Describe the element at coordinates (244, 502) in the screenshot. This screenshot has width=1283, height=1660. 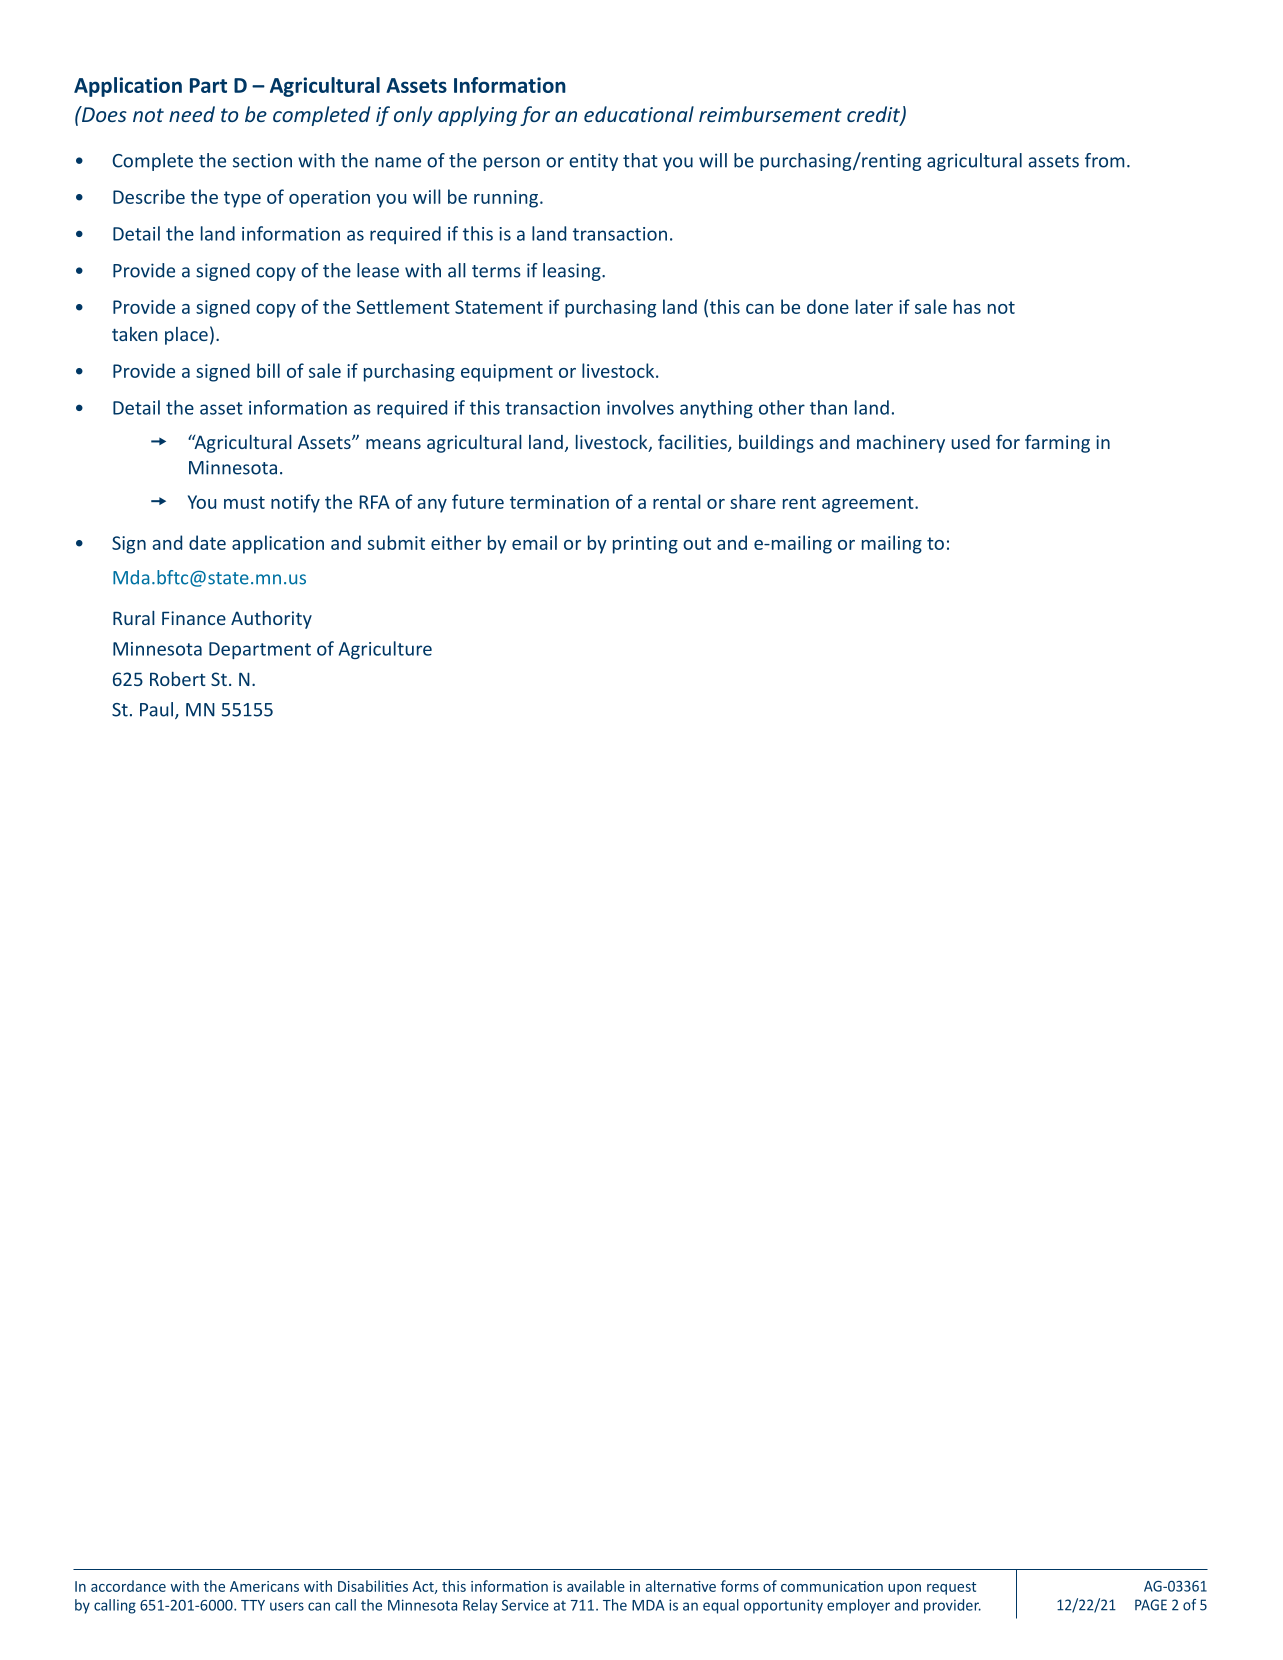
I see `must` at that location.
